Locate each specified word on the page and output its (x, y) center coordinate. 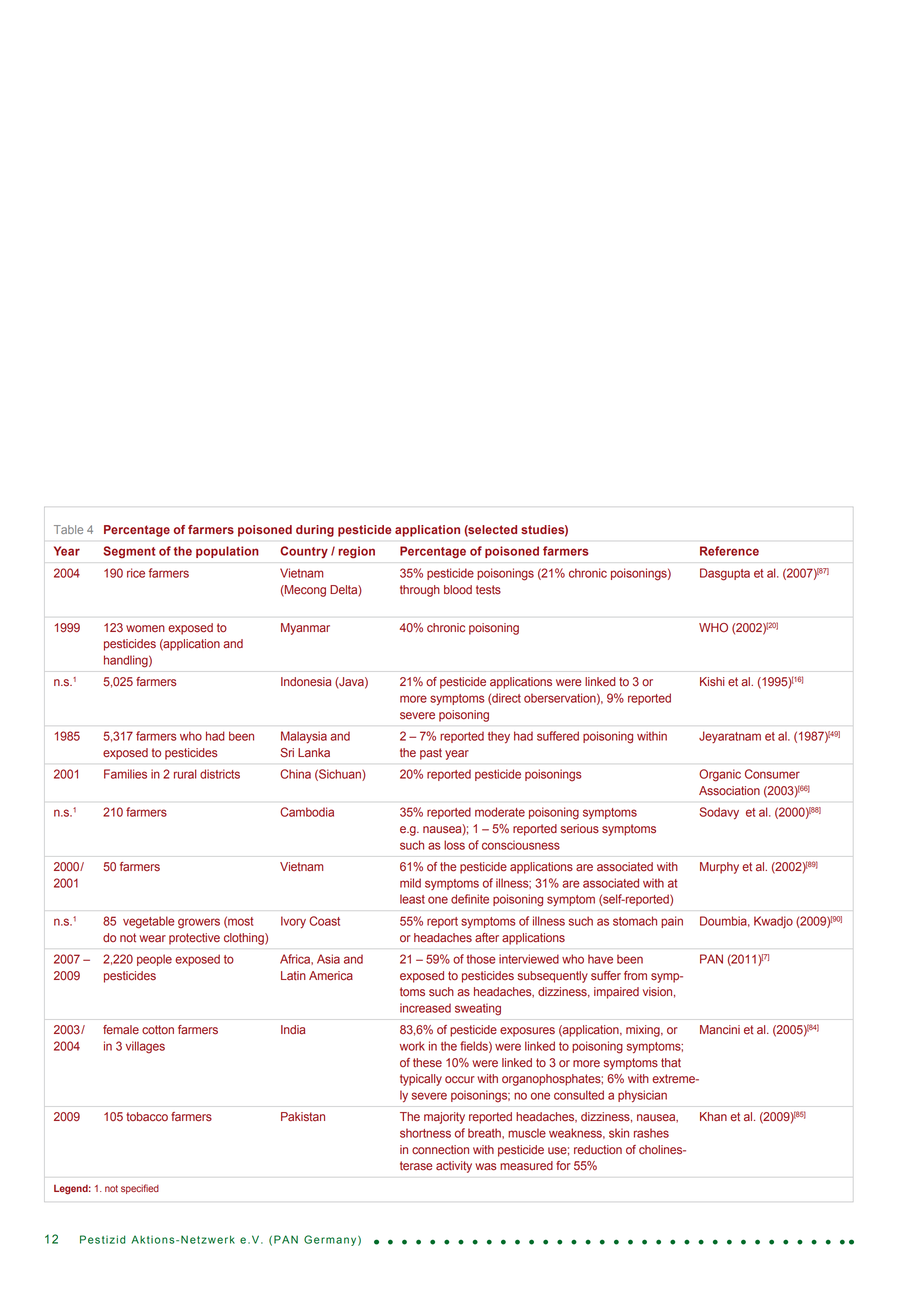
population (227, 552)
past (431, 754)
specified (140, 1189)
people (154, 960)
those (481, 959)
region (356, 552)
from (635, 976)
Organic (720, 775)
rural (185, 774)
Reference (729, 551)
